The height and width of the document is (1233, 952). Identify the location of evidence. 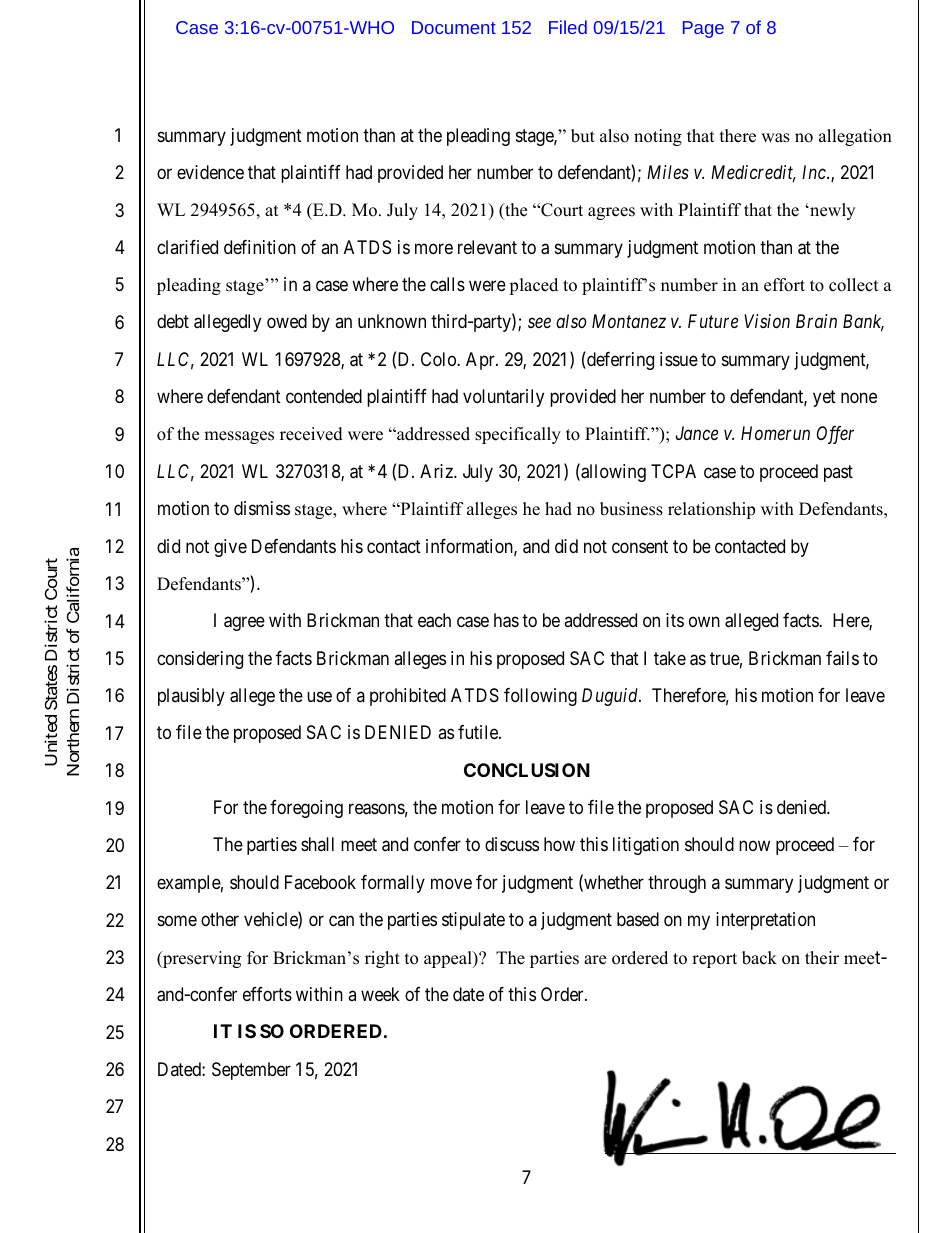
(210, 172).
